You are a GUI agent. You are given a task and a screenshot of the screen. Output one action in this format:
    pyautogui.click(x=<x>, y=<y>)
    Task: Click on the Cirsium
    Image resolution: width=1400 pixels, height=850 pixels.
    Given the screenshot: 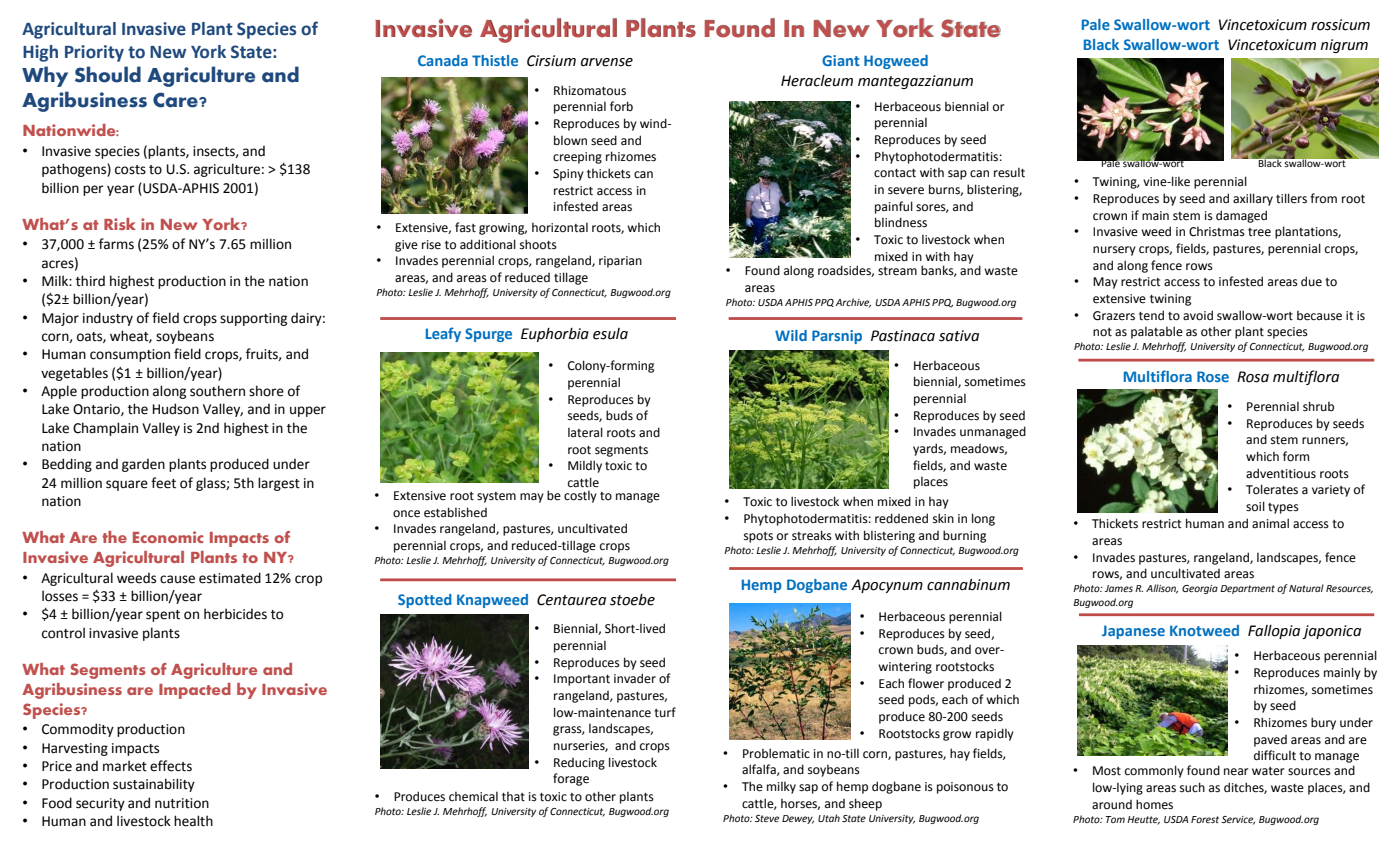 What is the action you would take?
    pyautogui.click(x=551, y=61)
